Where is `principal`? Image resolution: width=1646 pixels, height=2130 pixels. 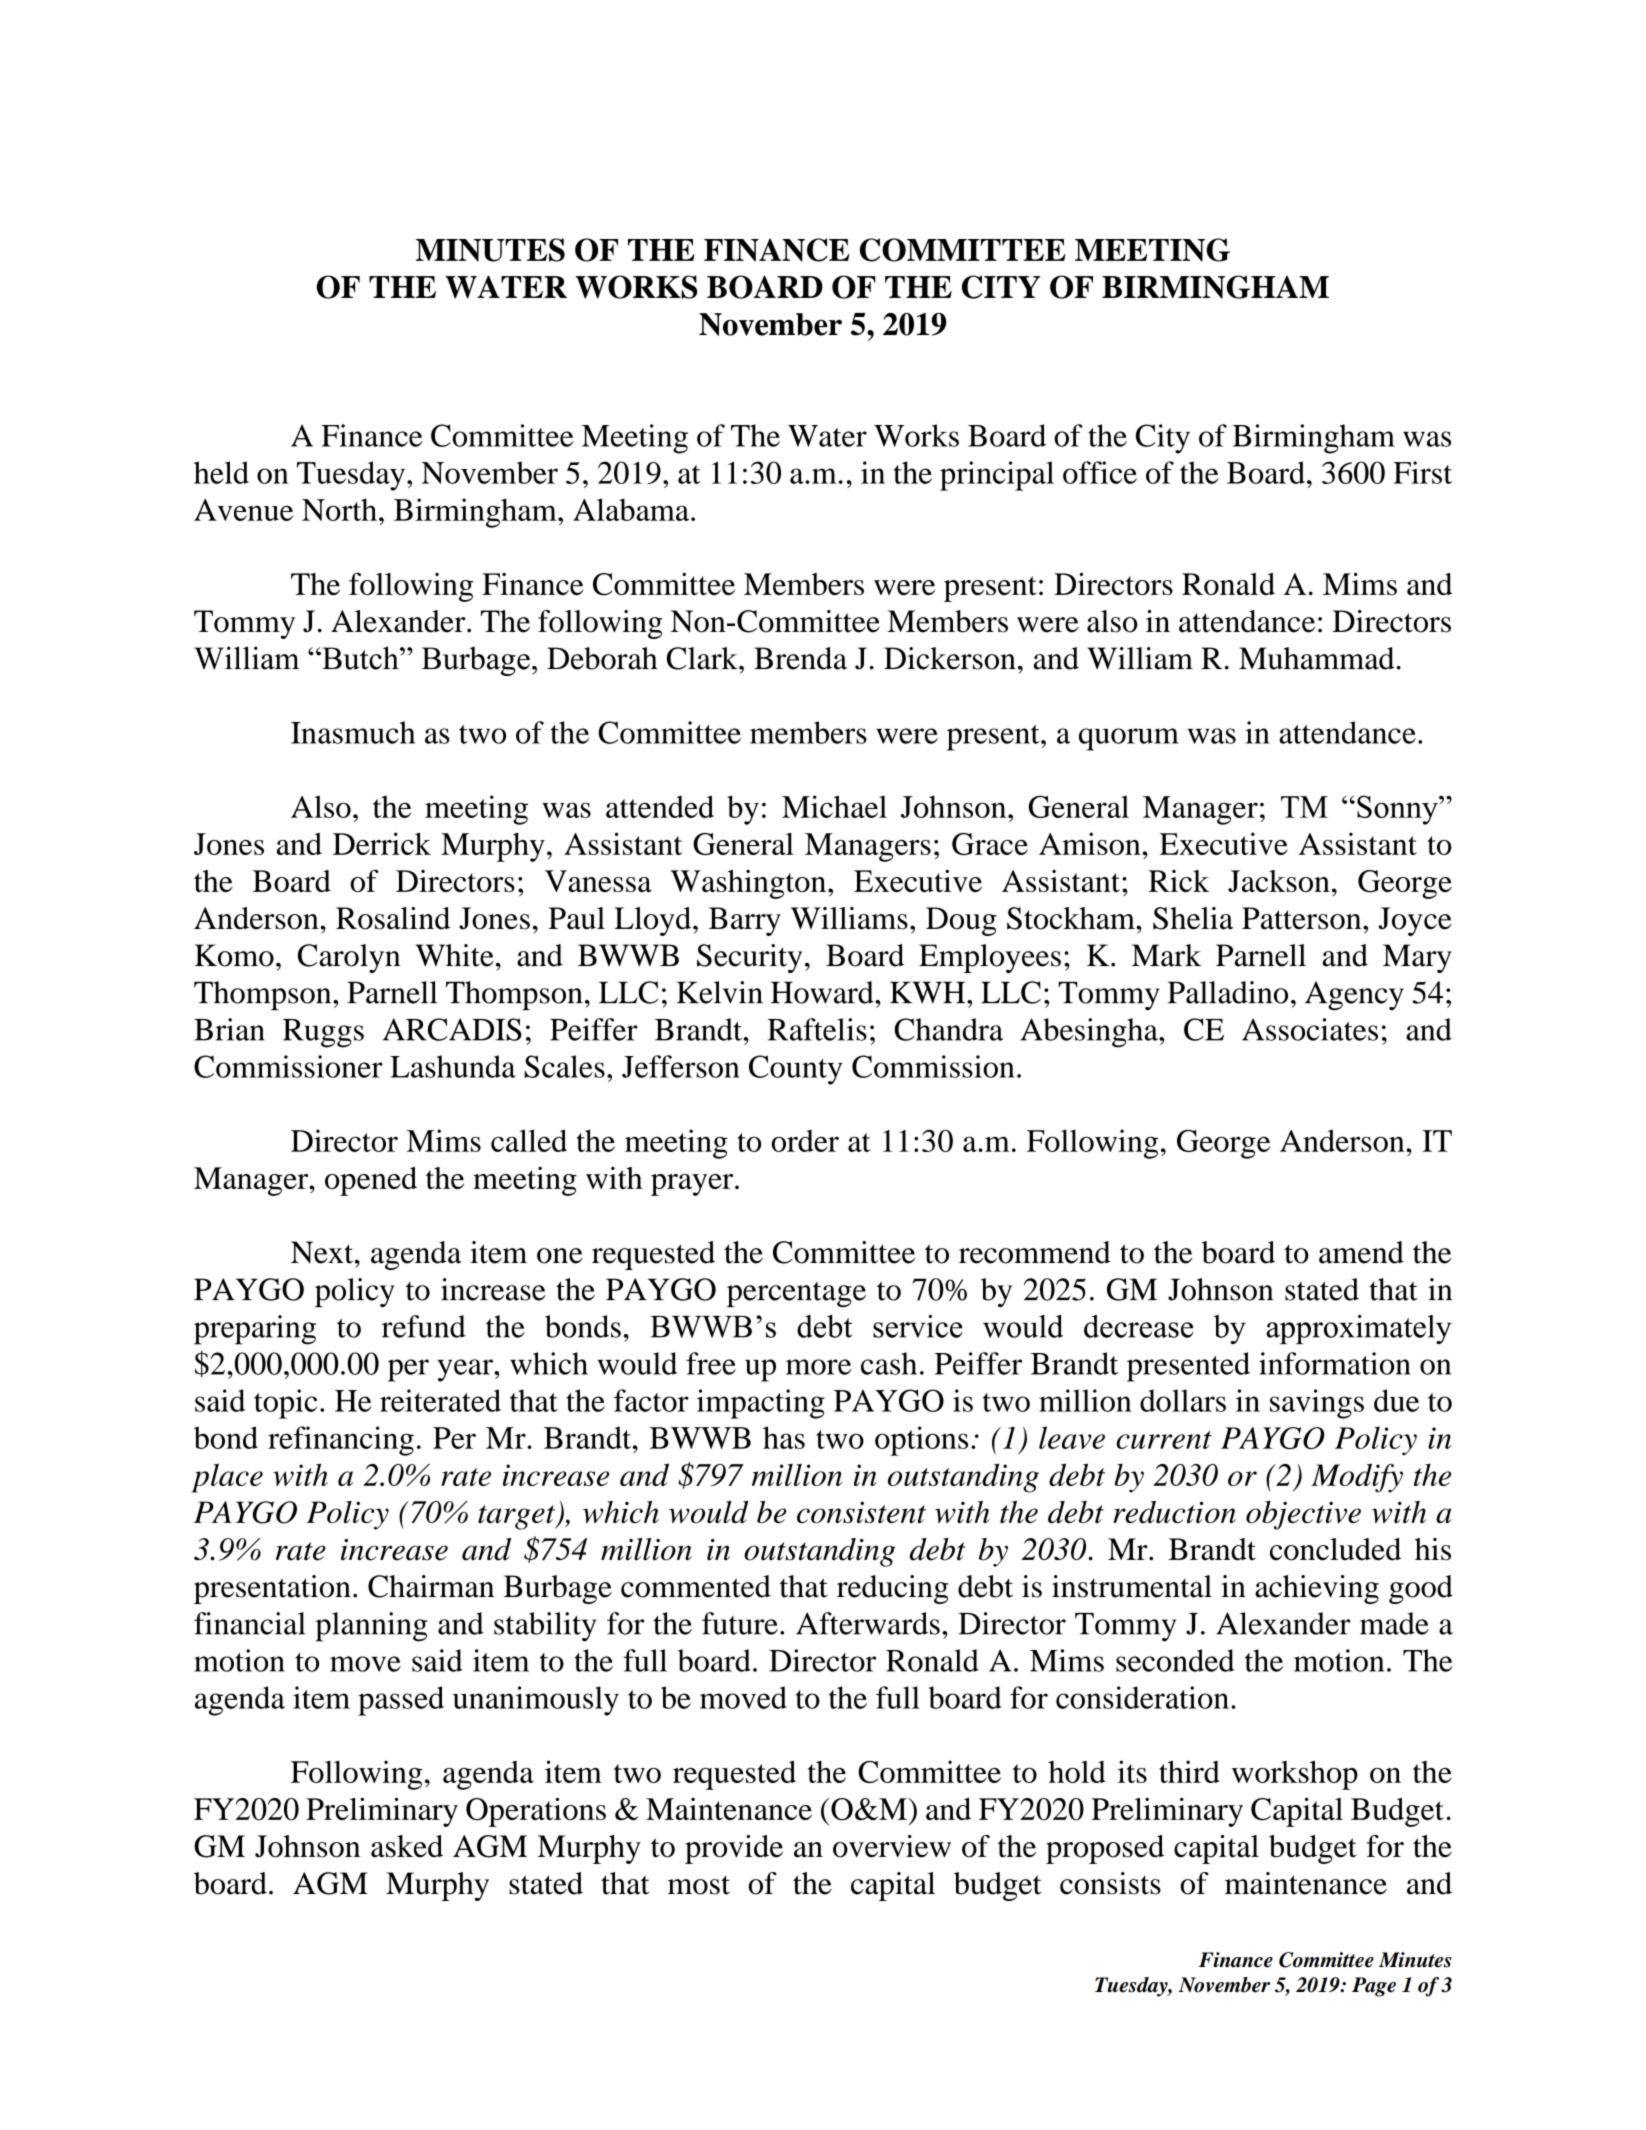
principal is located at coordinates (997, 476).
